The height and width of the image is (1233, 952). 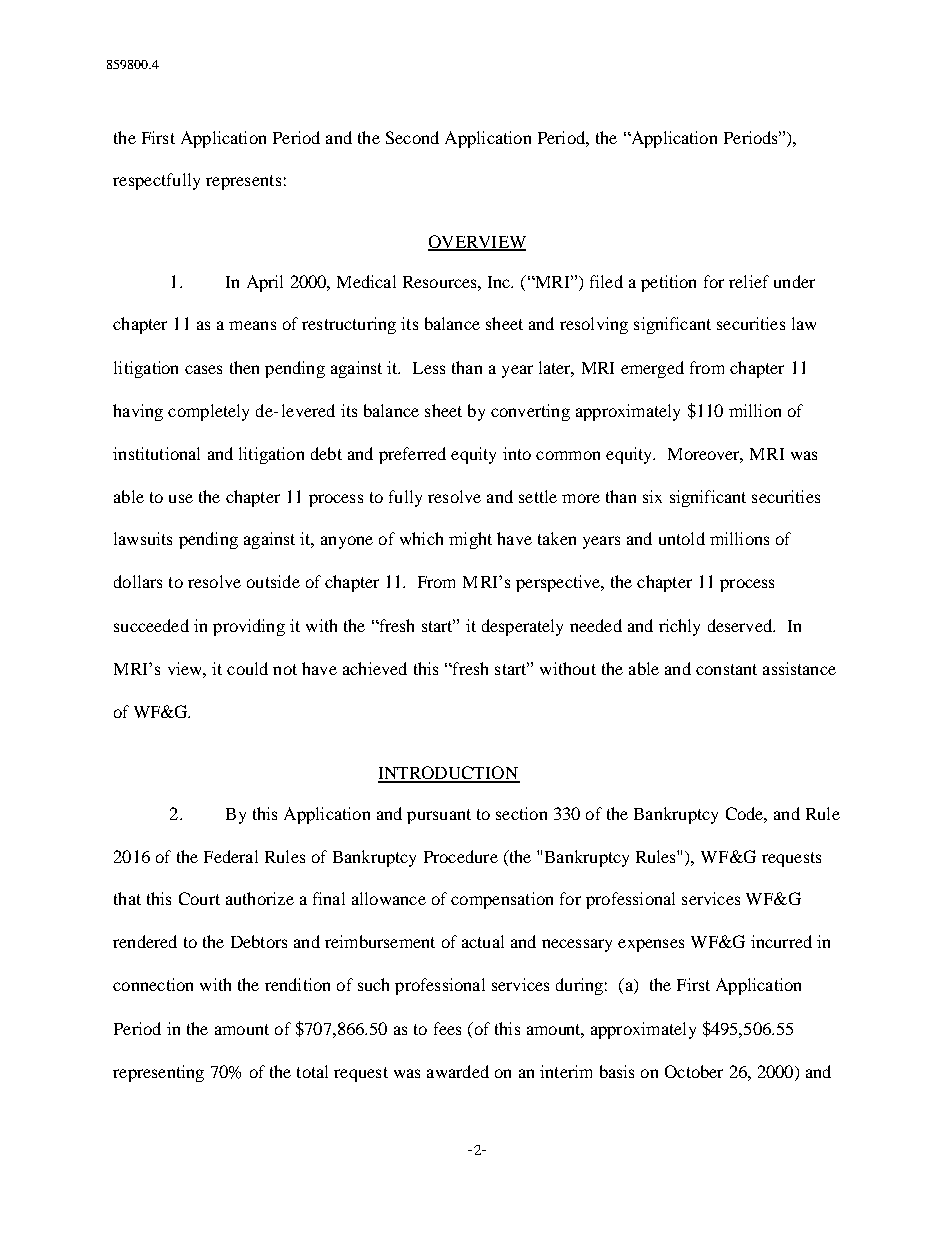 What do you see at coordinates (741, 625) in the image?
I see `deserved` at bounding box center [741, 625].
